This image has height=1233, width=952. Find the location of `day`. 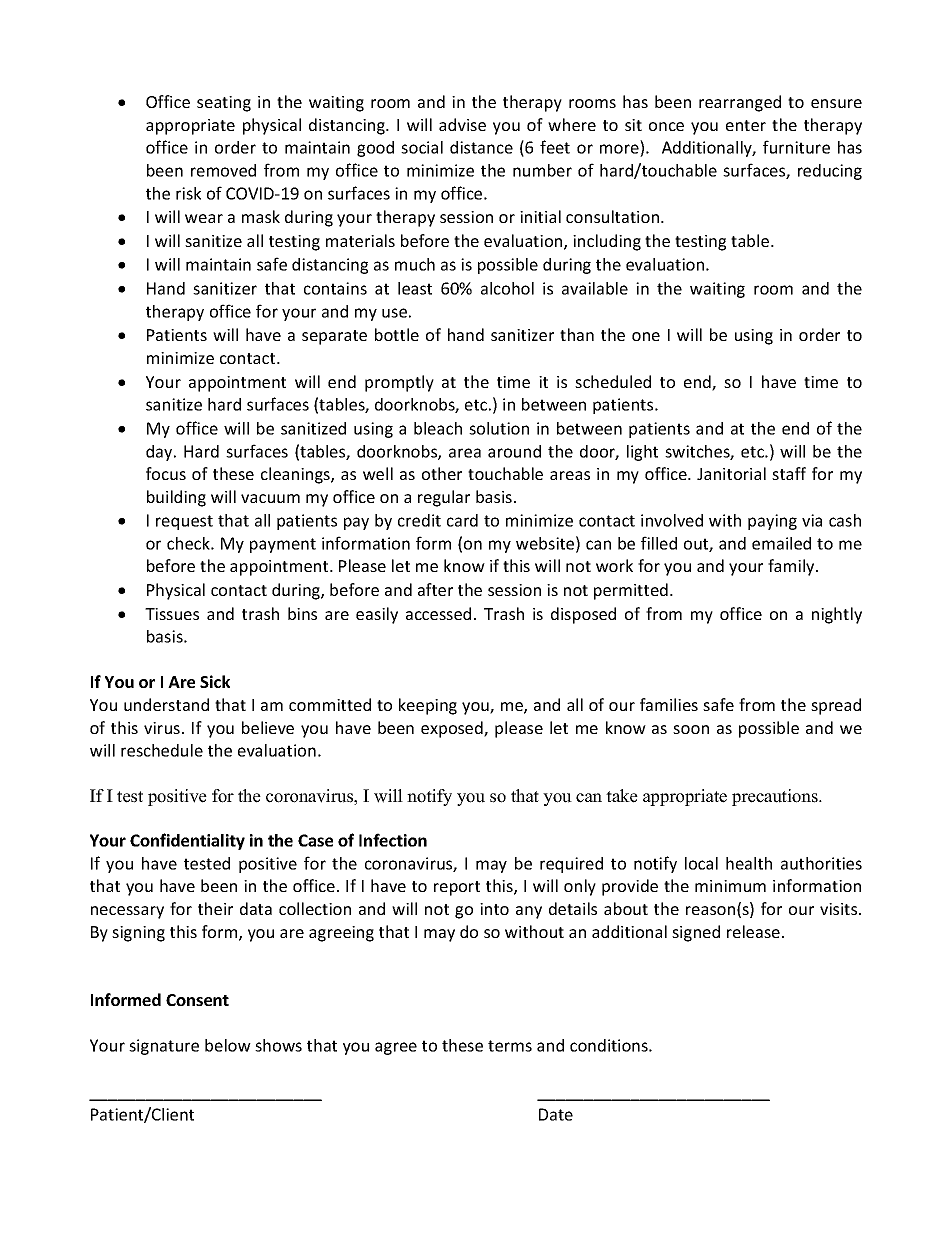

day is located at coordinates (160, 453).
